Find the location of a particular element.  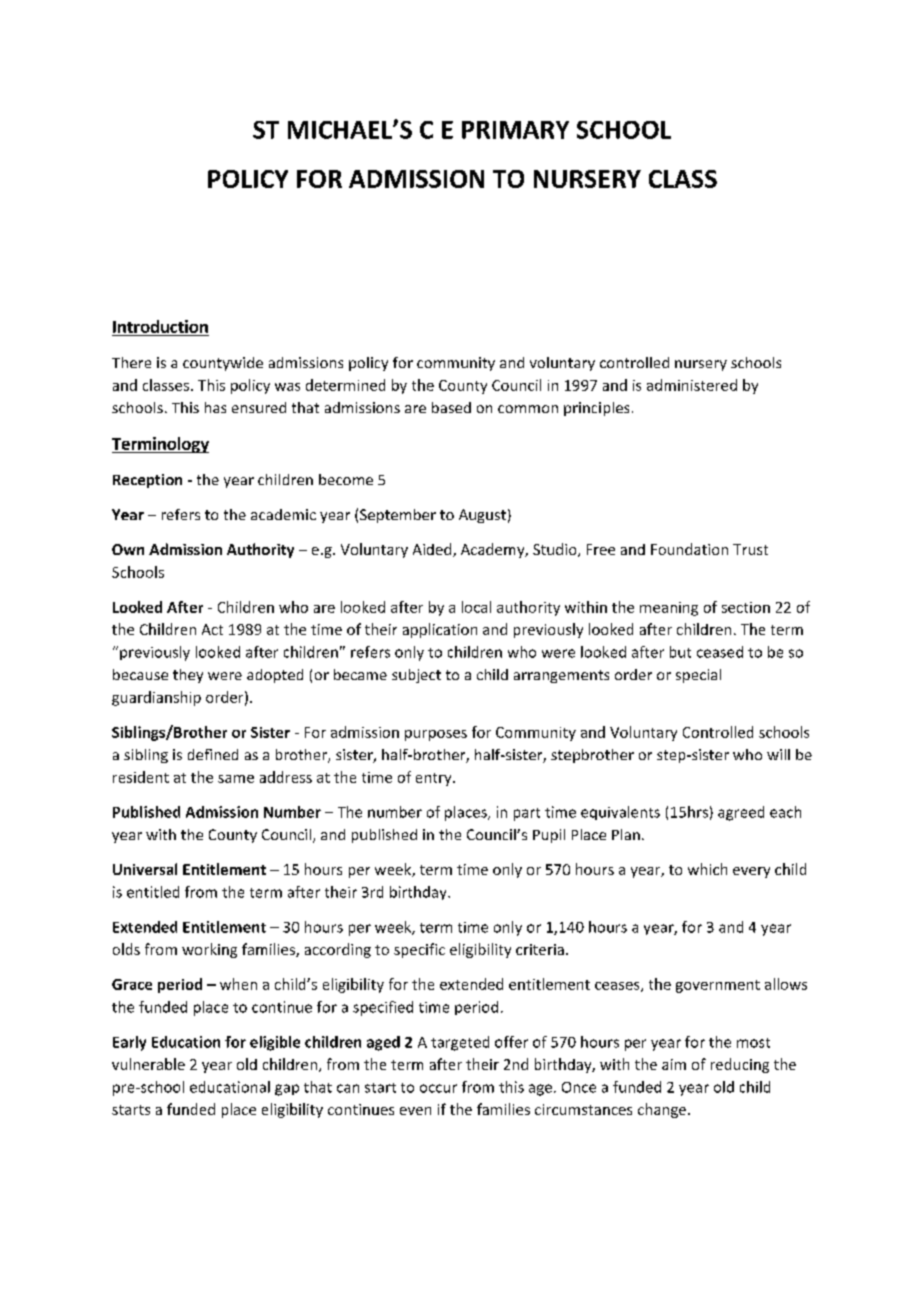

meaning is located at coordinates (669, 609).
